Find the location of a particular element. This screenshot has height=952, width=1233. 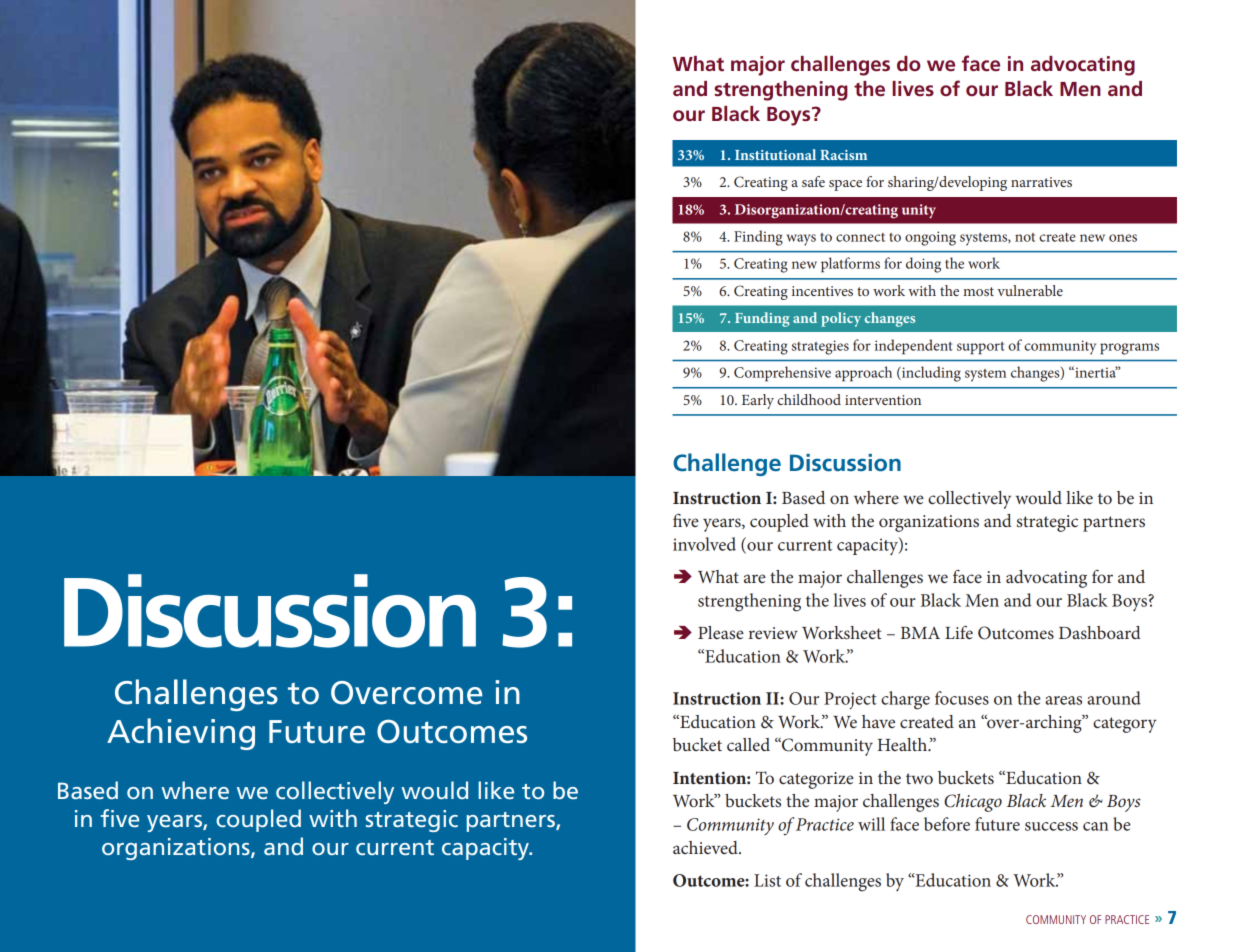

support is located at coordinates (981, 348).
